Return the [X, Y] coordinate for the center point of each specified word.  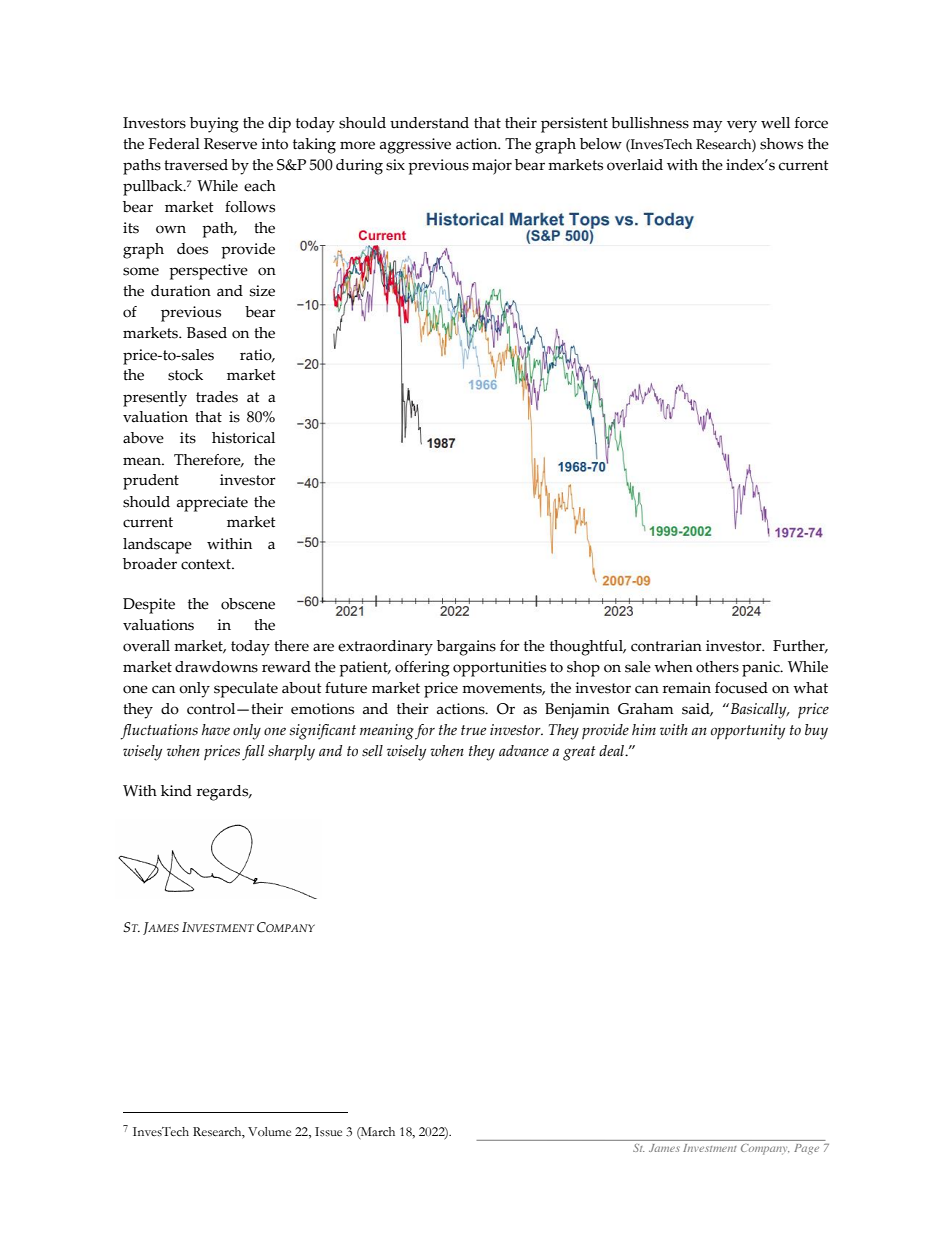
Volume [269, 1132]
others [717, 667]
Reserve [230, 144]
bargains [466, 648]
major [492, 167]
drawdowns [216, 667]
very [742, 126]
